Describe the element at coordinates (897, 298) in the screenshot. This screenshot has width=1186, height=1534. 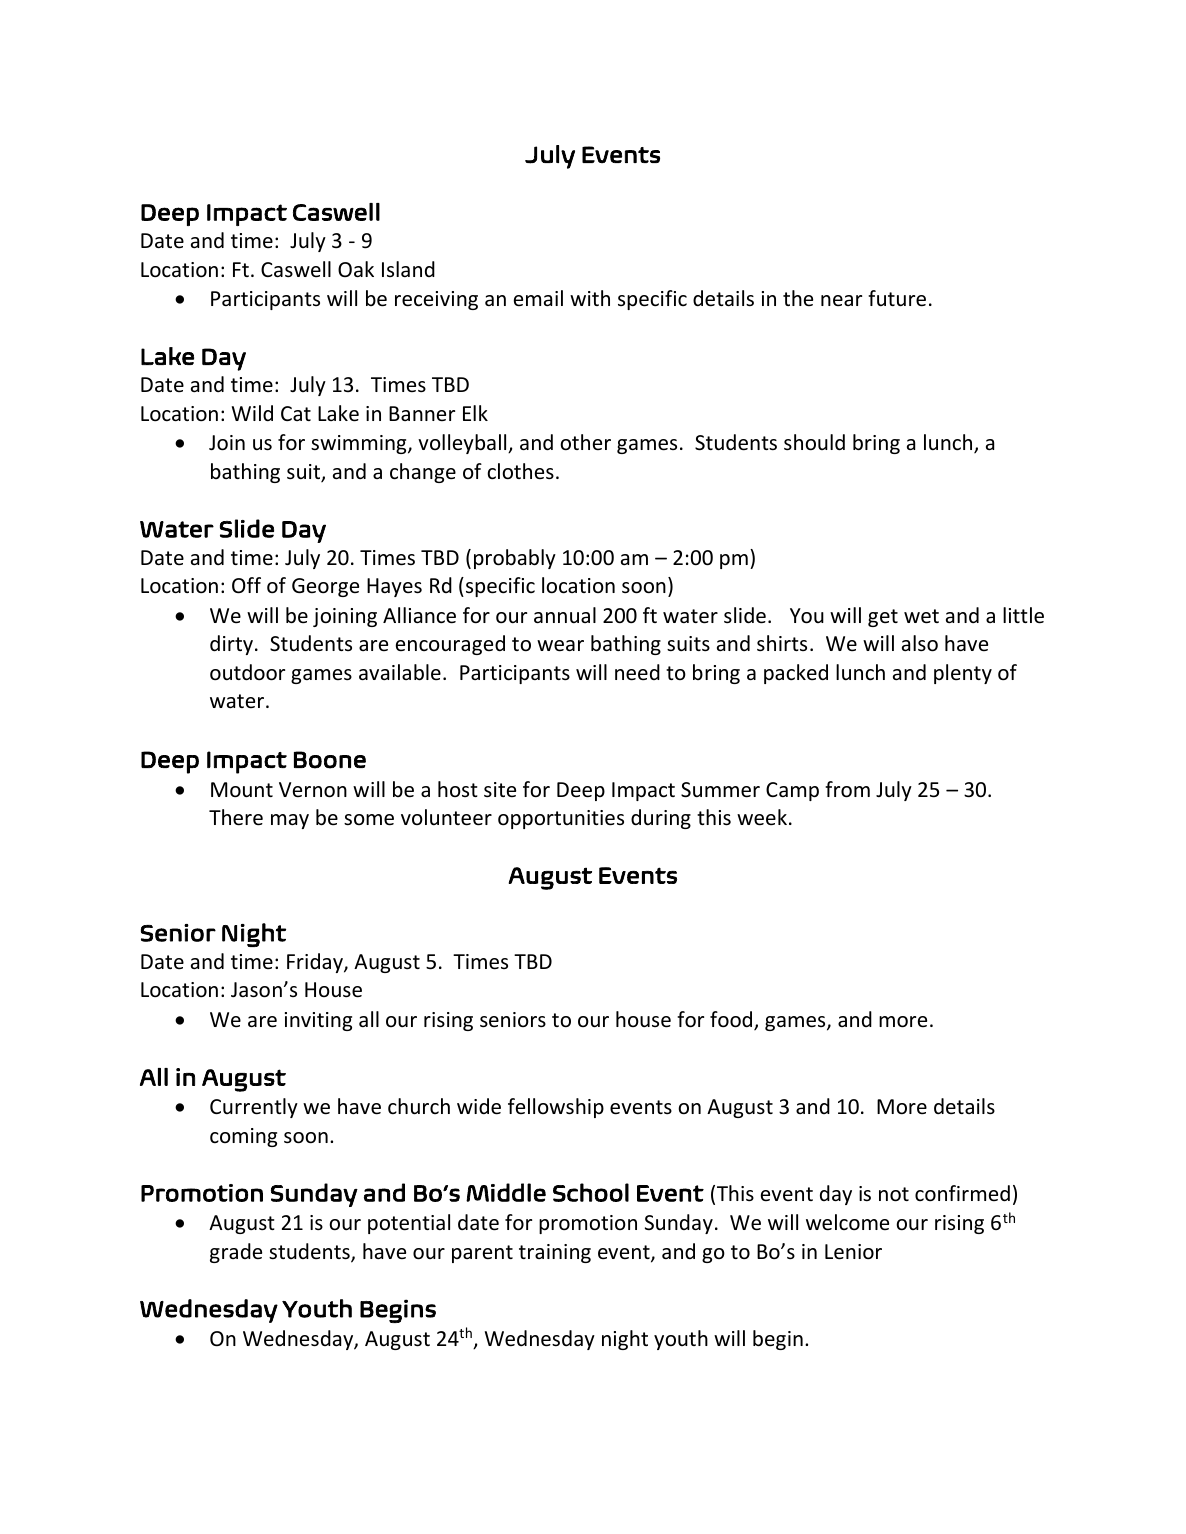
I see `future` at that location.
